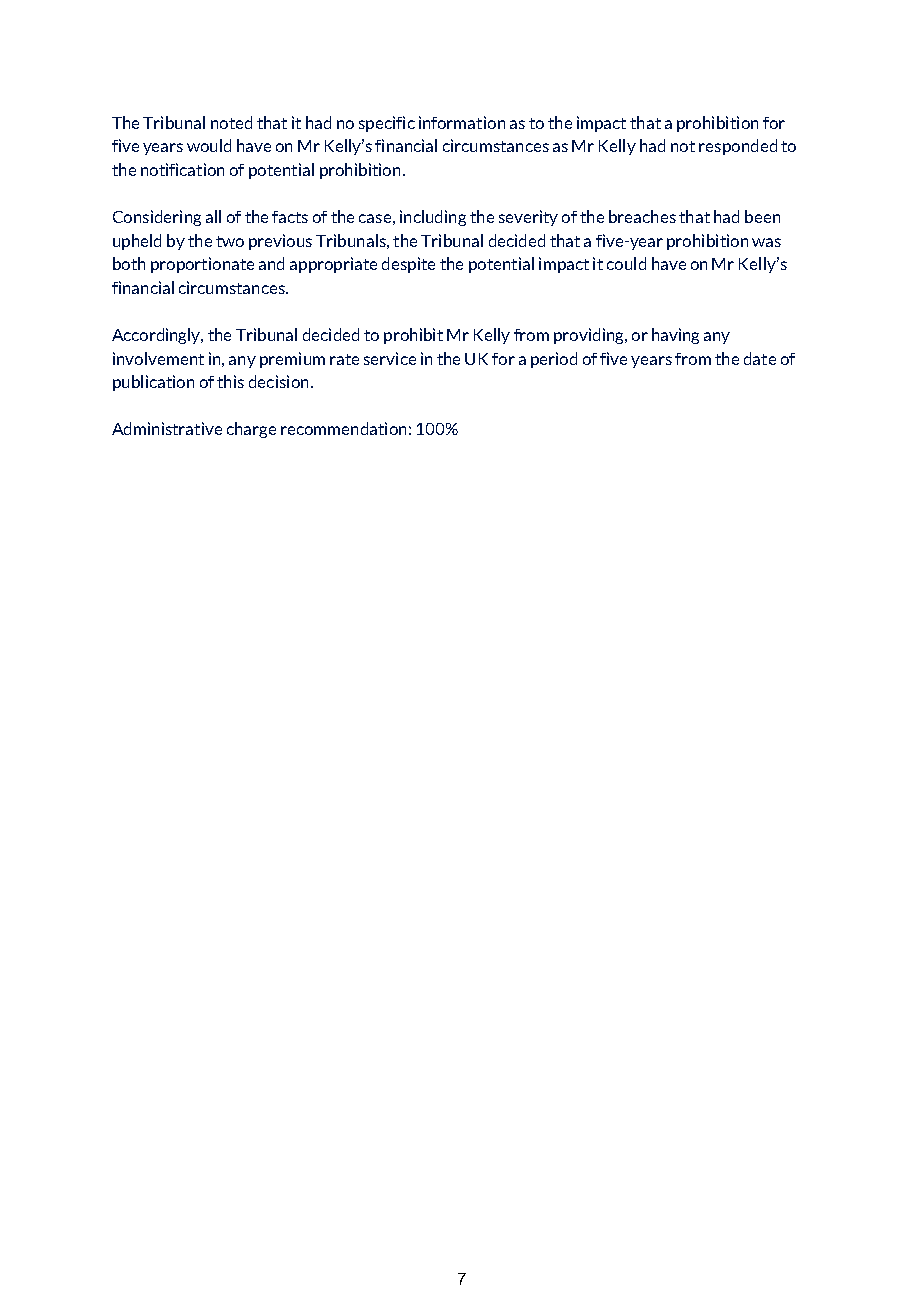  I want to click on all, so click(213, 216).
